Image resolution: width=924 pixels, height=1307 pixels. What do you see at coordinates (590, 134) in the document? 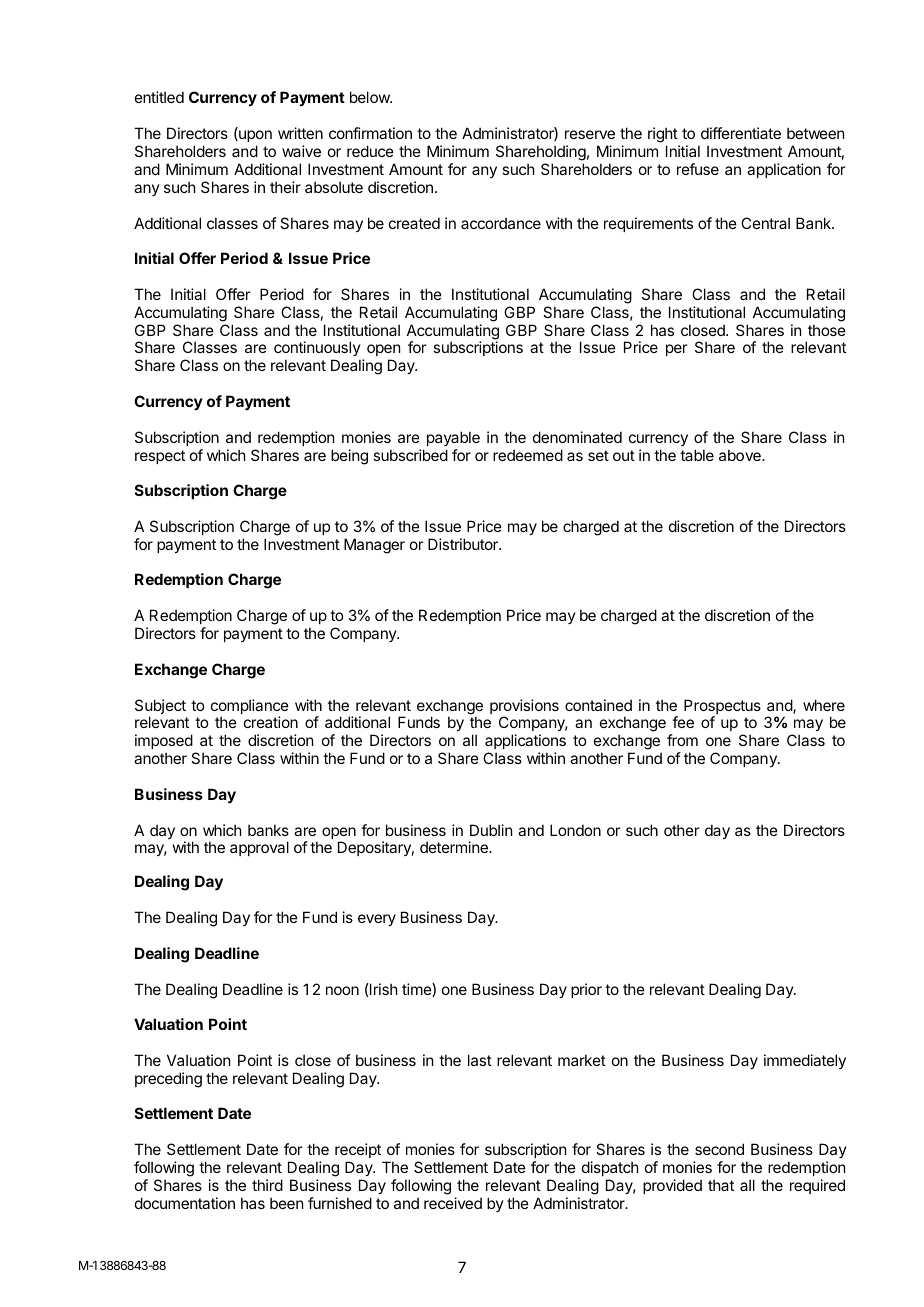
I see `reserve` at bounding box center [590, 134].
